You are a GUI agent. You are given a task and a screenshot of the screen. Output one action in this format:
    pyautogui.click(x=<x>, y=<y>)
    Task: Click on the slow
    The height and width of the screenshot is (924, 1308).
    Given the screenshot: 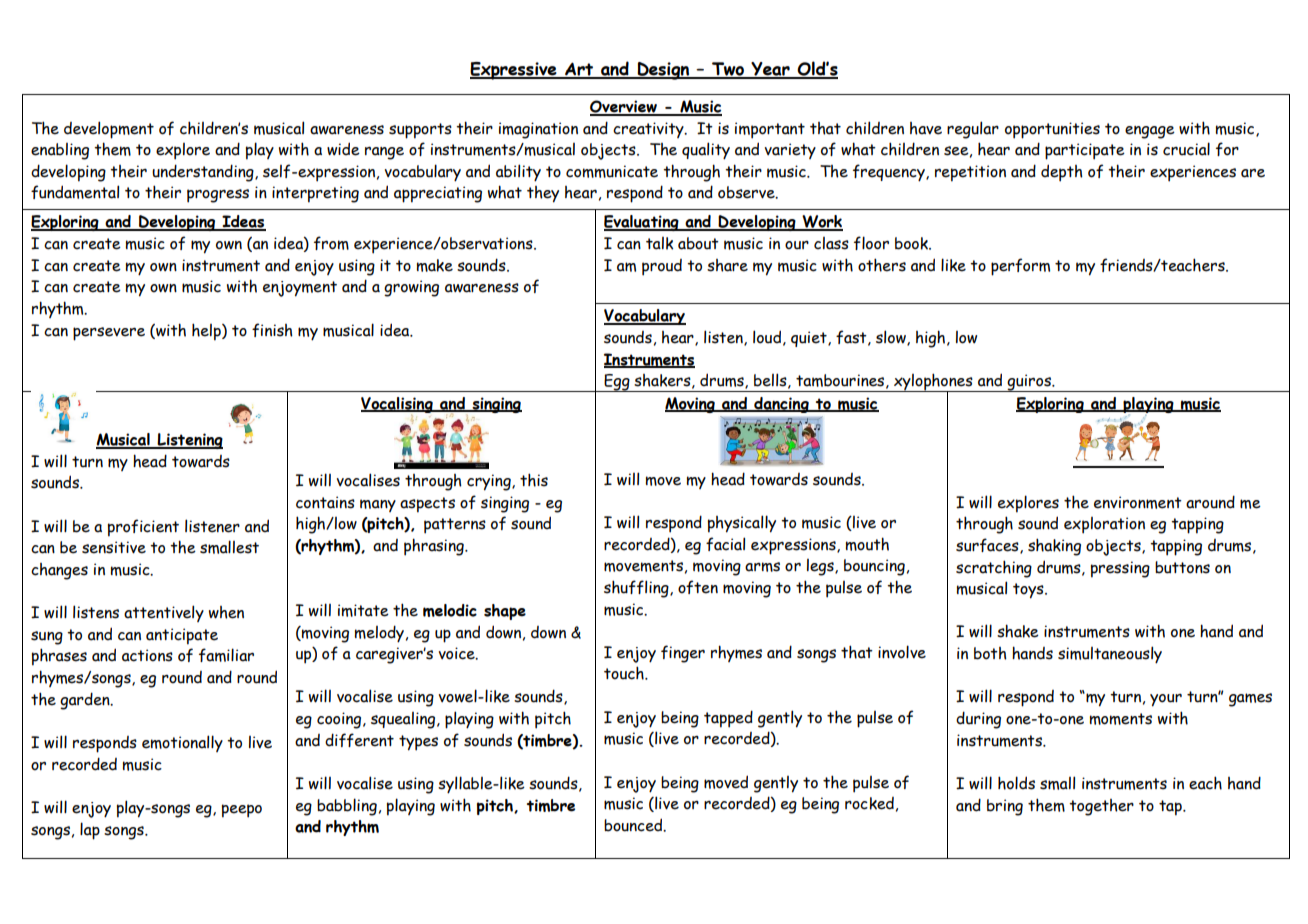 What is the action you would take?
    pyautogui.click(x=892, y=338)
